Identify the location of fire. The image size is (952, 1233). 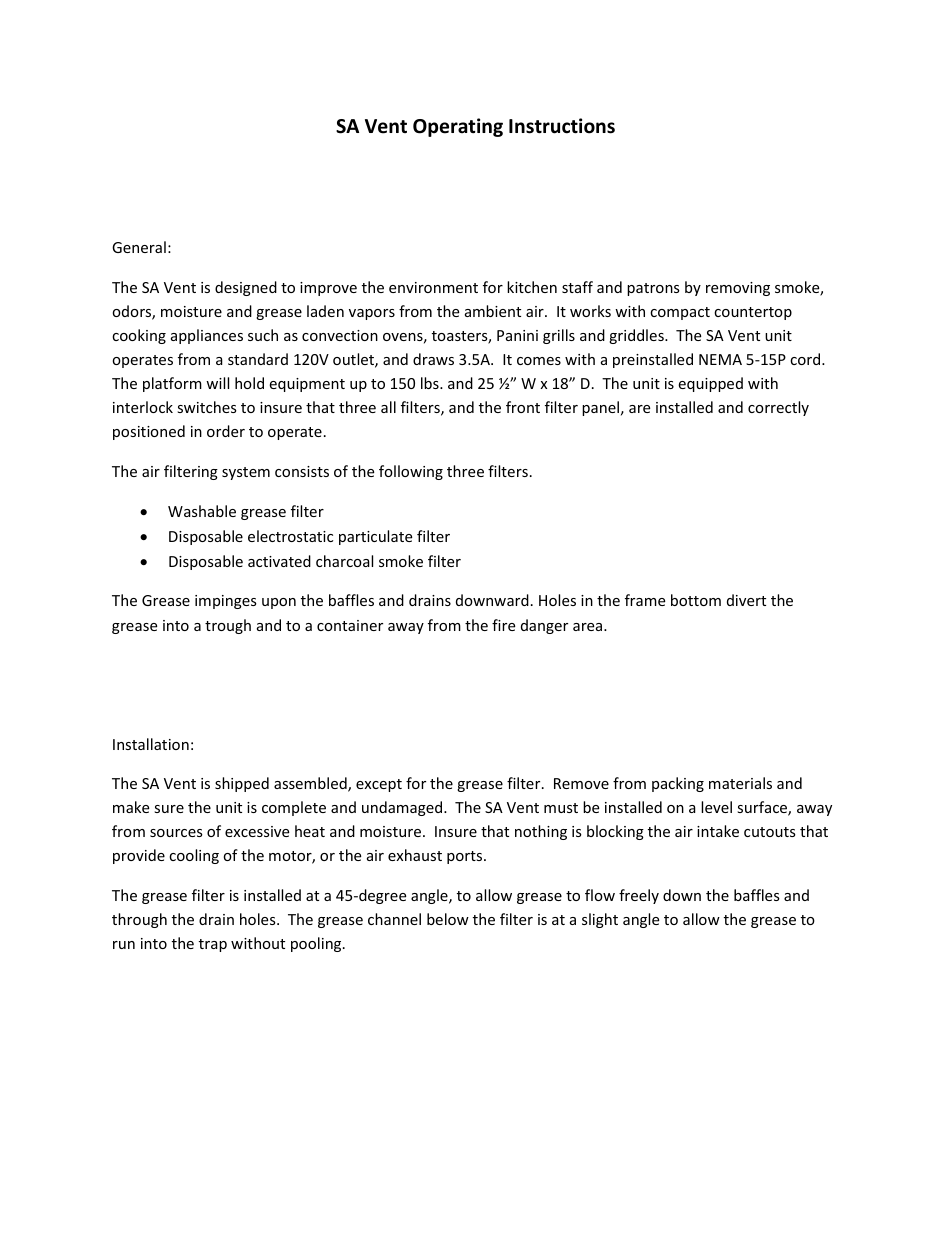
(503, 625).
